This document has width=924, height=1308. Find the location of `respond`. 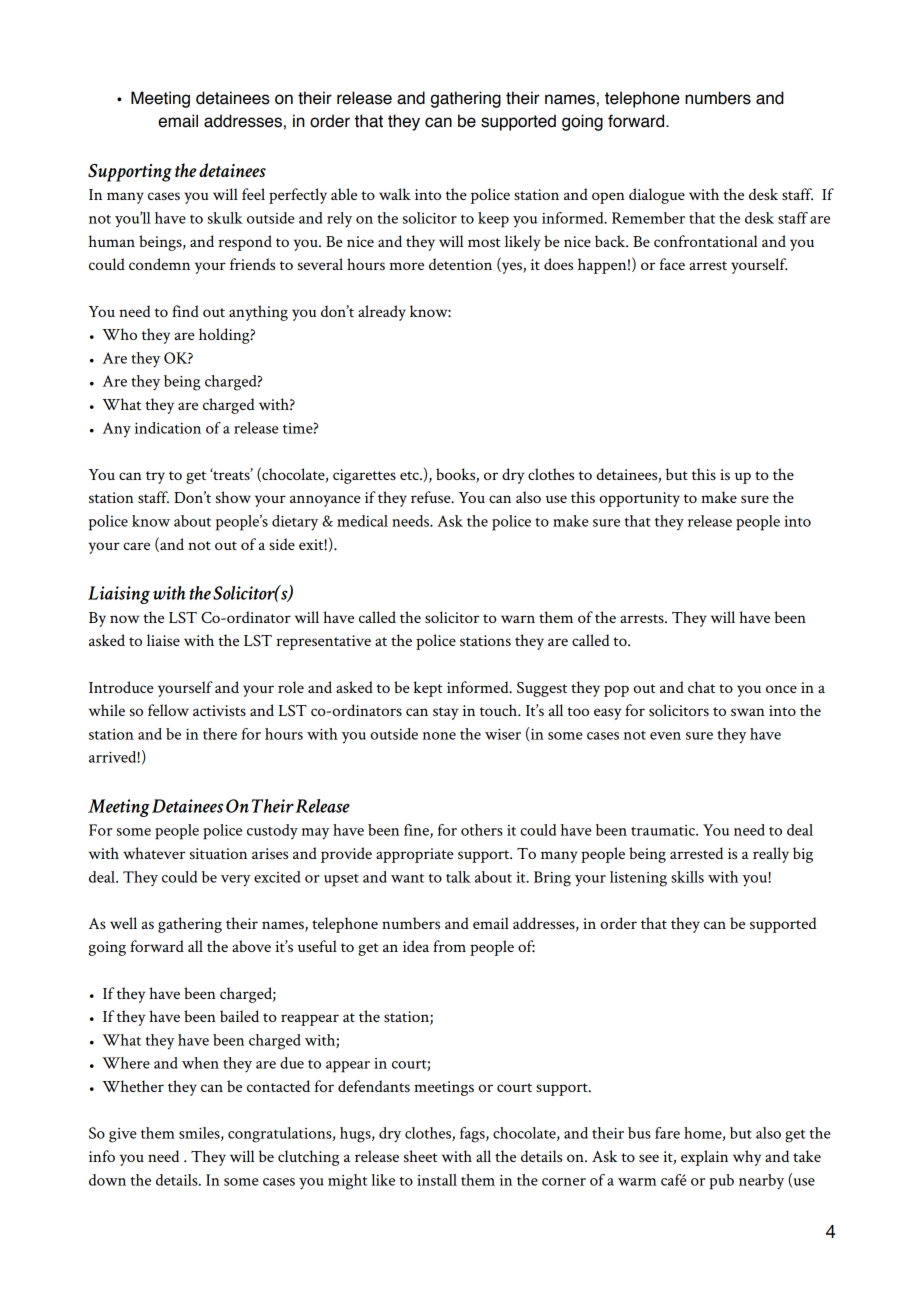

respond is located at coordinates (245, 243).
